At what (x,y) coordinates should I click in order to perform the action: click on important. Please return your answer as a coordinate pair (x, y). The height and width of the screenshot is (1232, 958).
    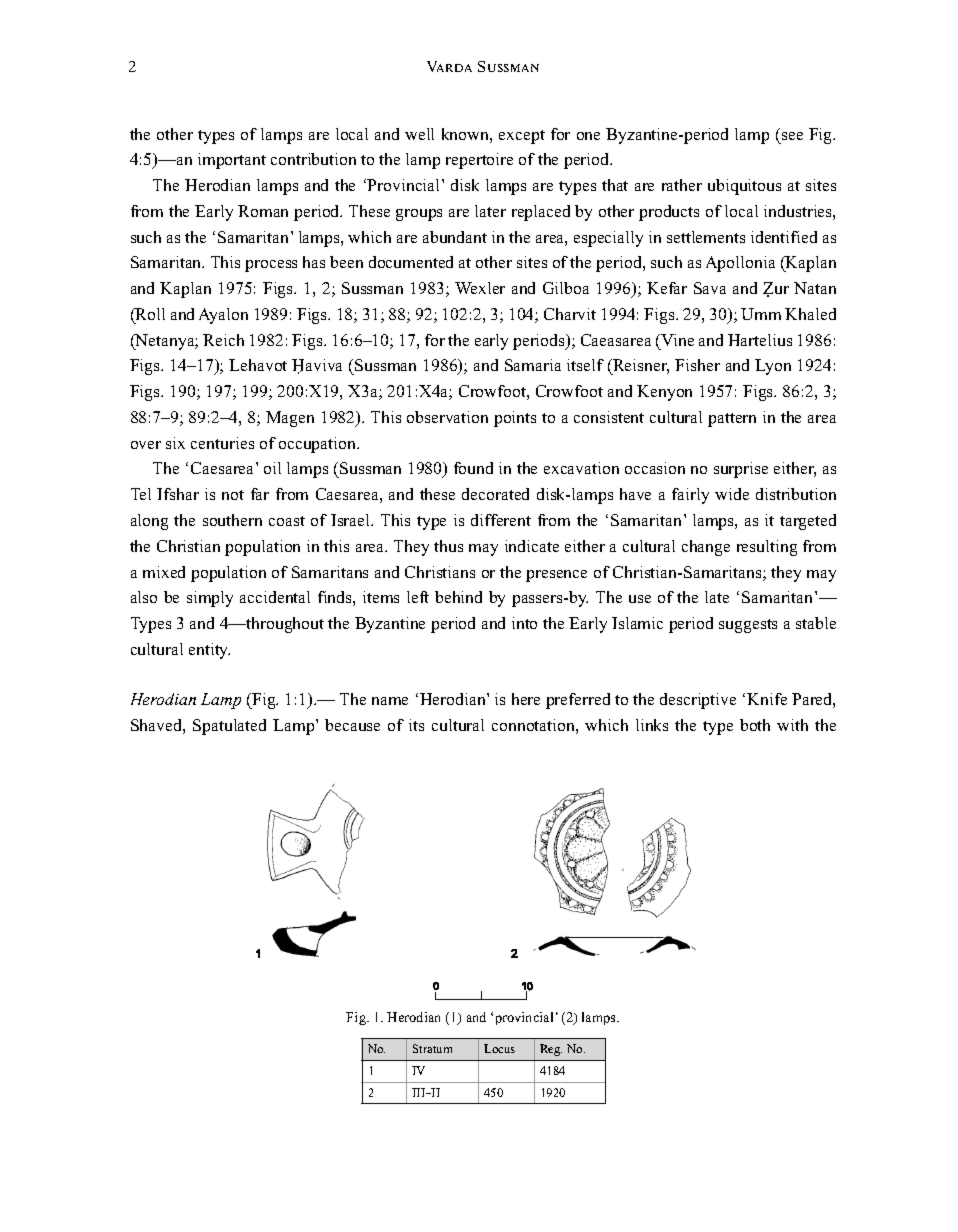
    Looking at the image, I should click on (232, 161).
